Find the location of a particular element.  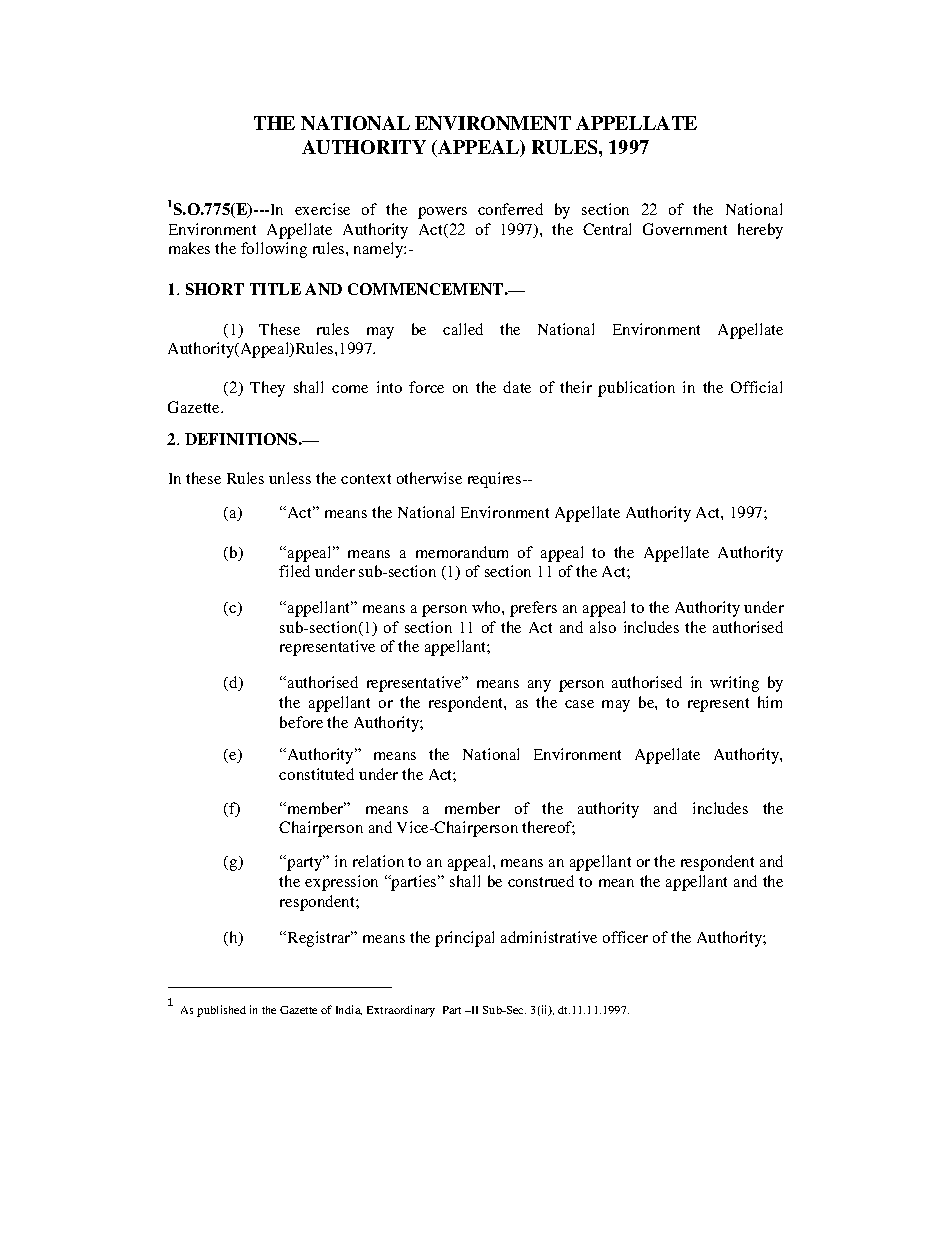

officer is located at coordinates (625, 937).
